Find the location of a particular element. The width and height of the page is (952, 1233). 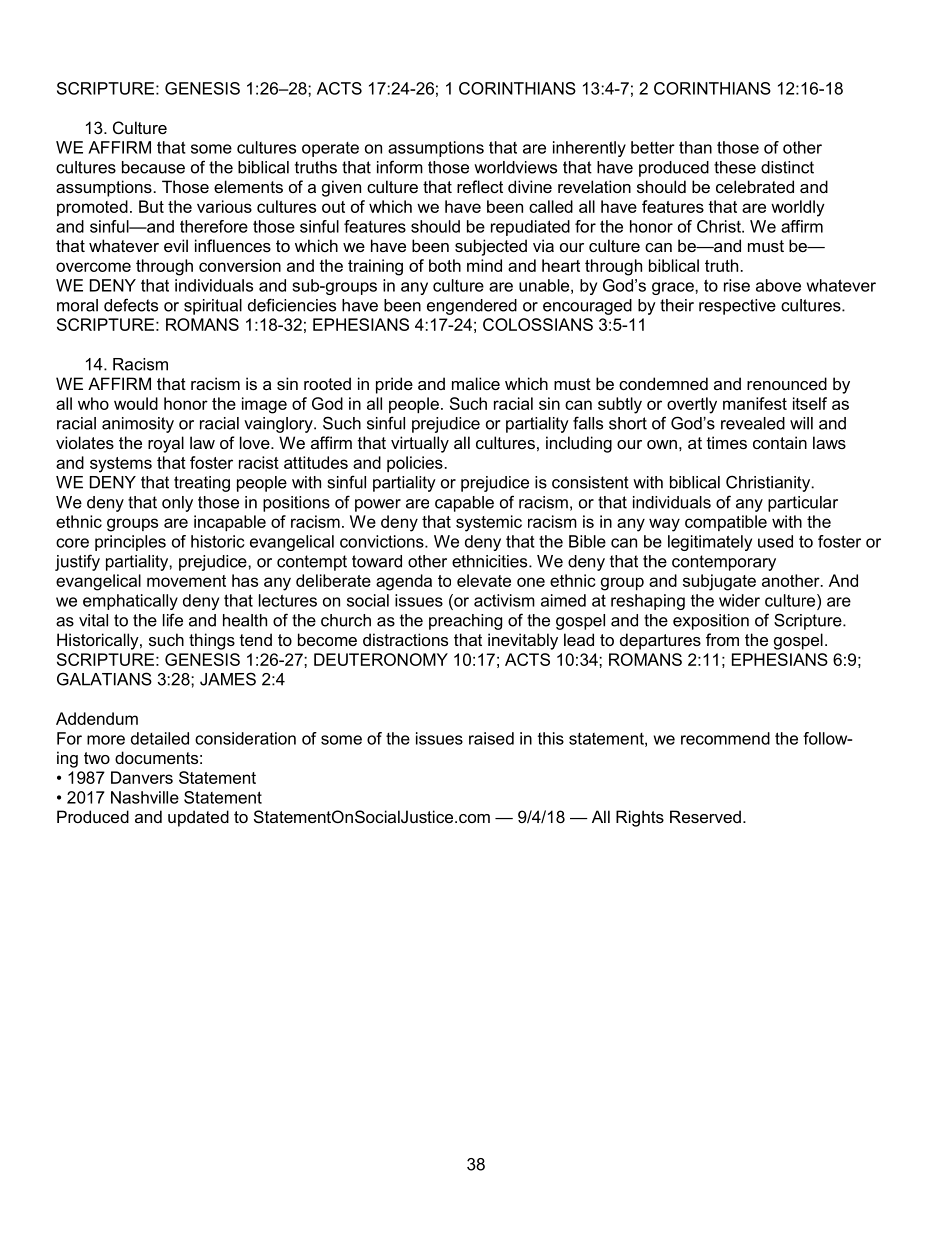

raised is located at coordinates (491, 738).
